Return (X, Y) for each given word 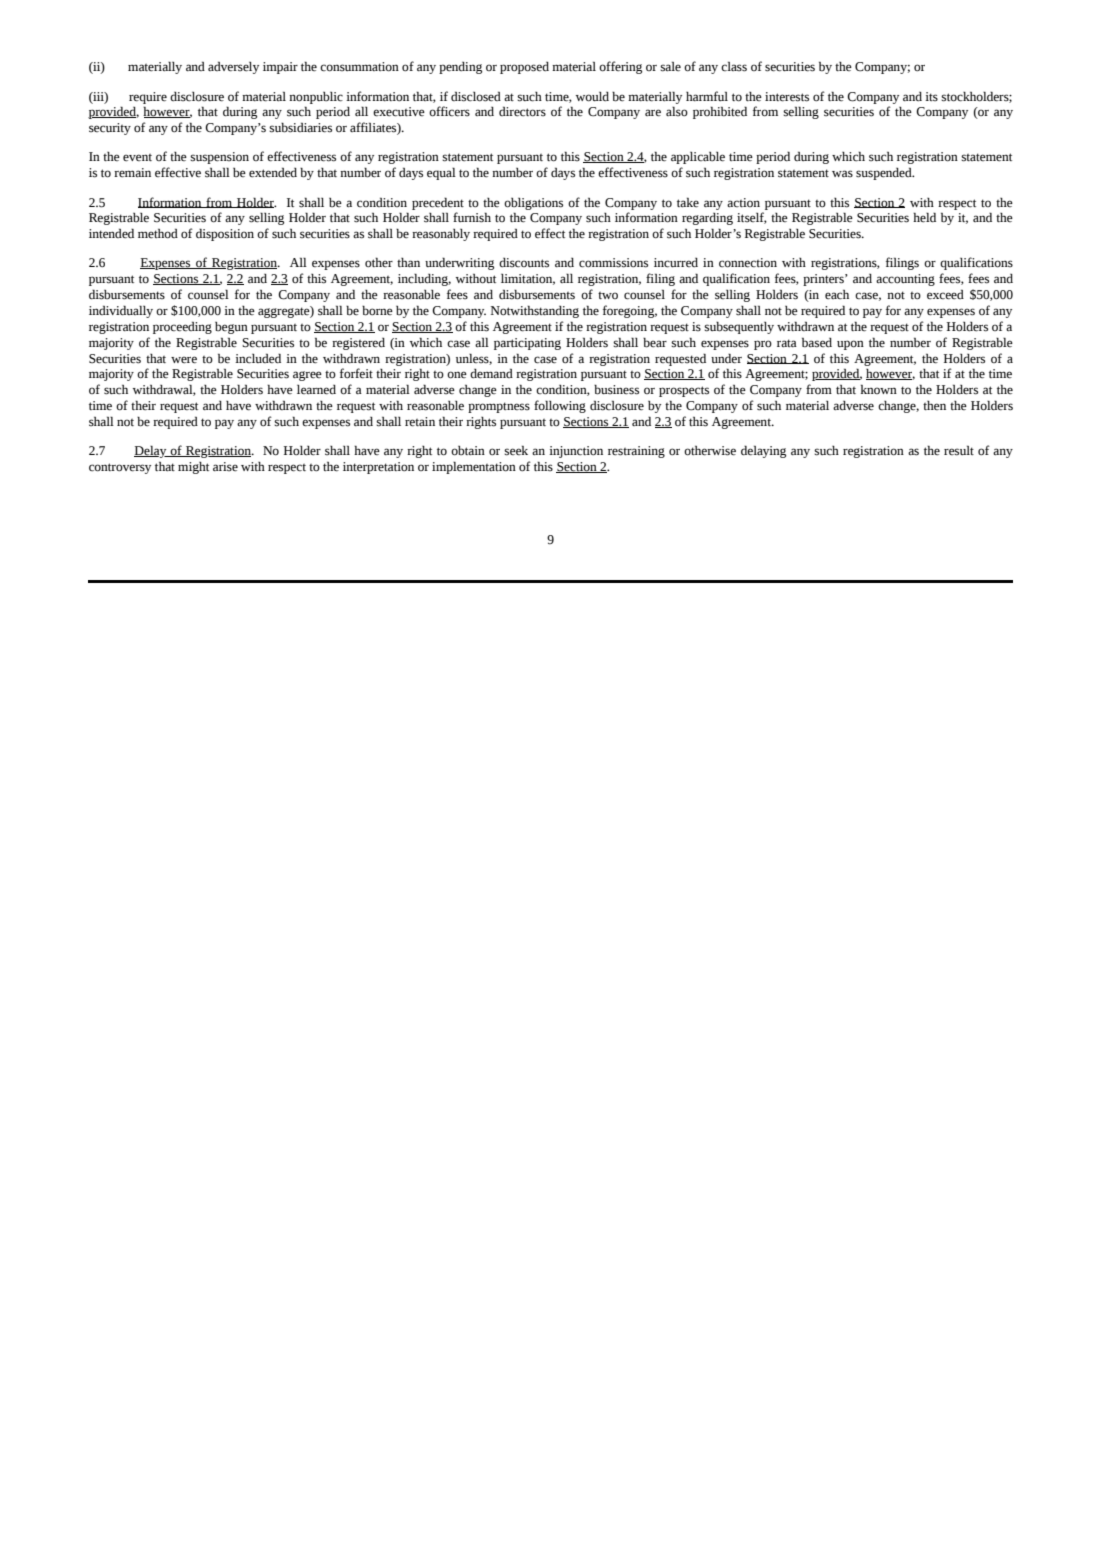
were (184, 360)
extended (273, 172)
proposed (524, 68)
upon (850, 345)
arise (225, 467)
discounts (524, 263)
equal (441, 173)
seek (516, 450)
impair (280, 68)
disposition (225, 234)
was (842, 173)
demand (491, 373)
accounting (905, 280)
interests (787, 97)
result (959, 450)
